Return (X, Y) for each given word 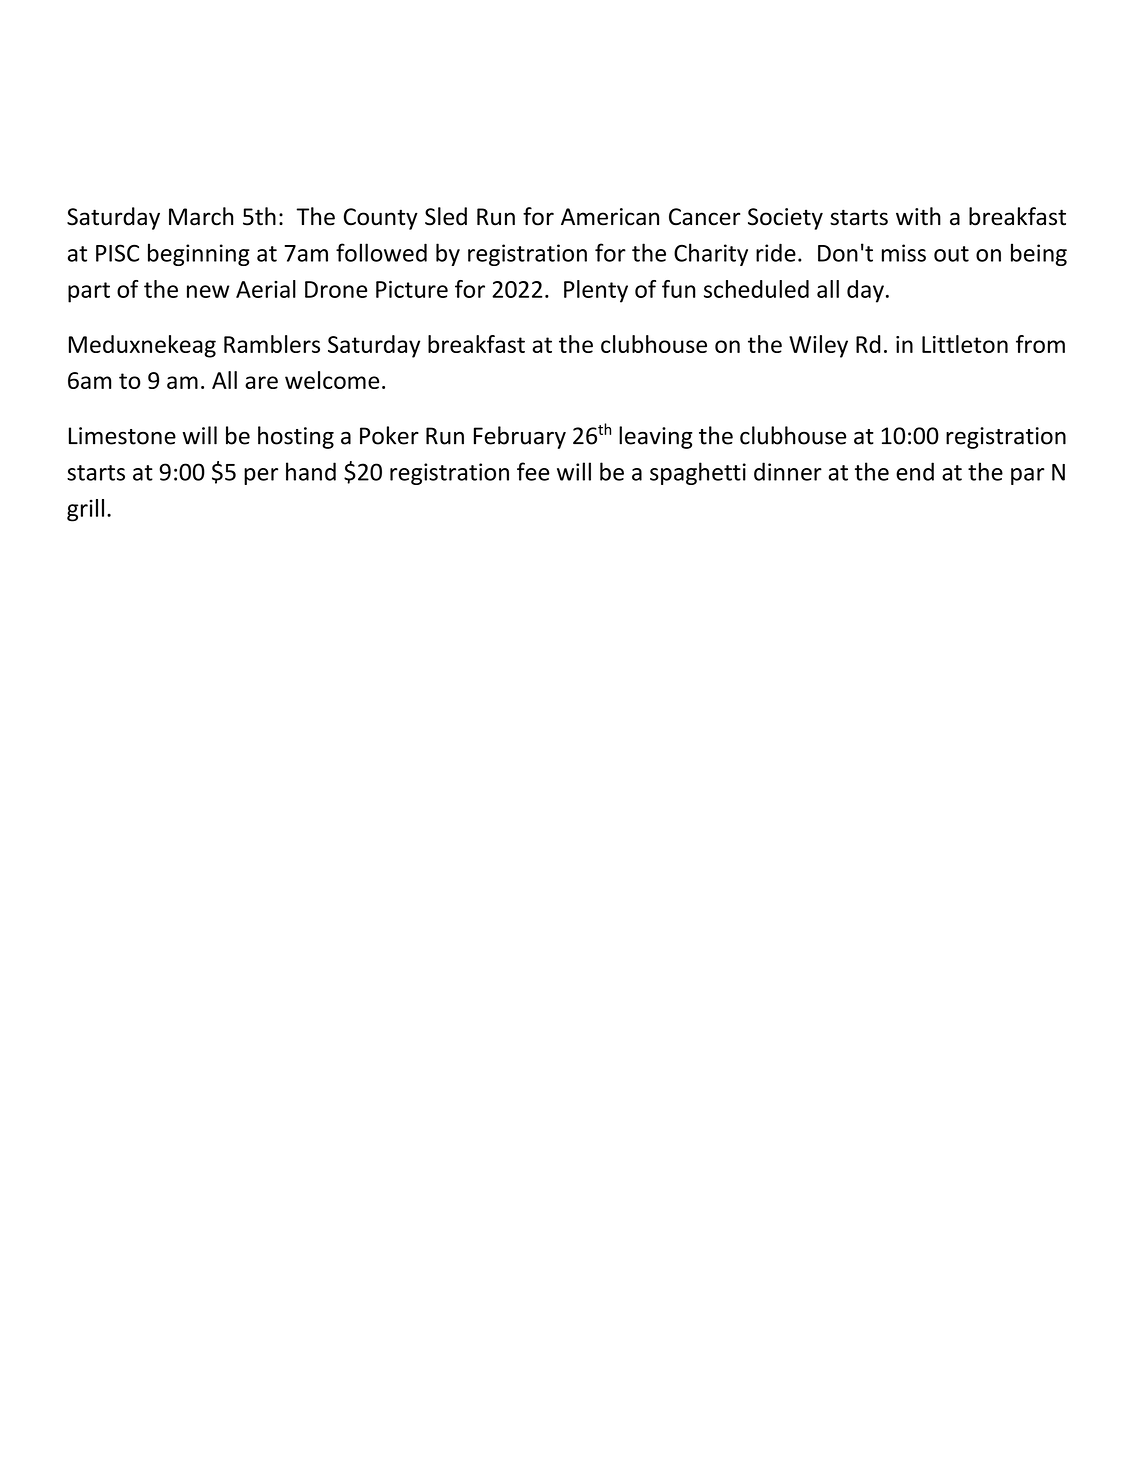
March (201, 216)
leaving (656, 437)
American (610, 217)
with (918, 216)
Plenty (596, 291)
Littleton (965, 344)
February (520, 437)
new (208, 291)
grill (85, 510)
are (261, 382)
